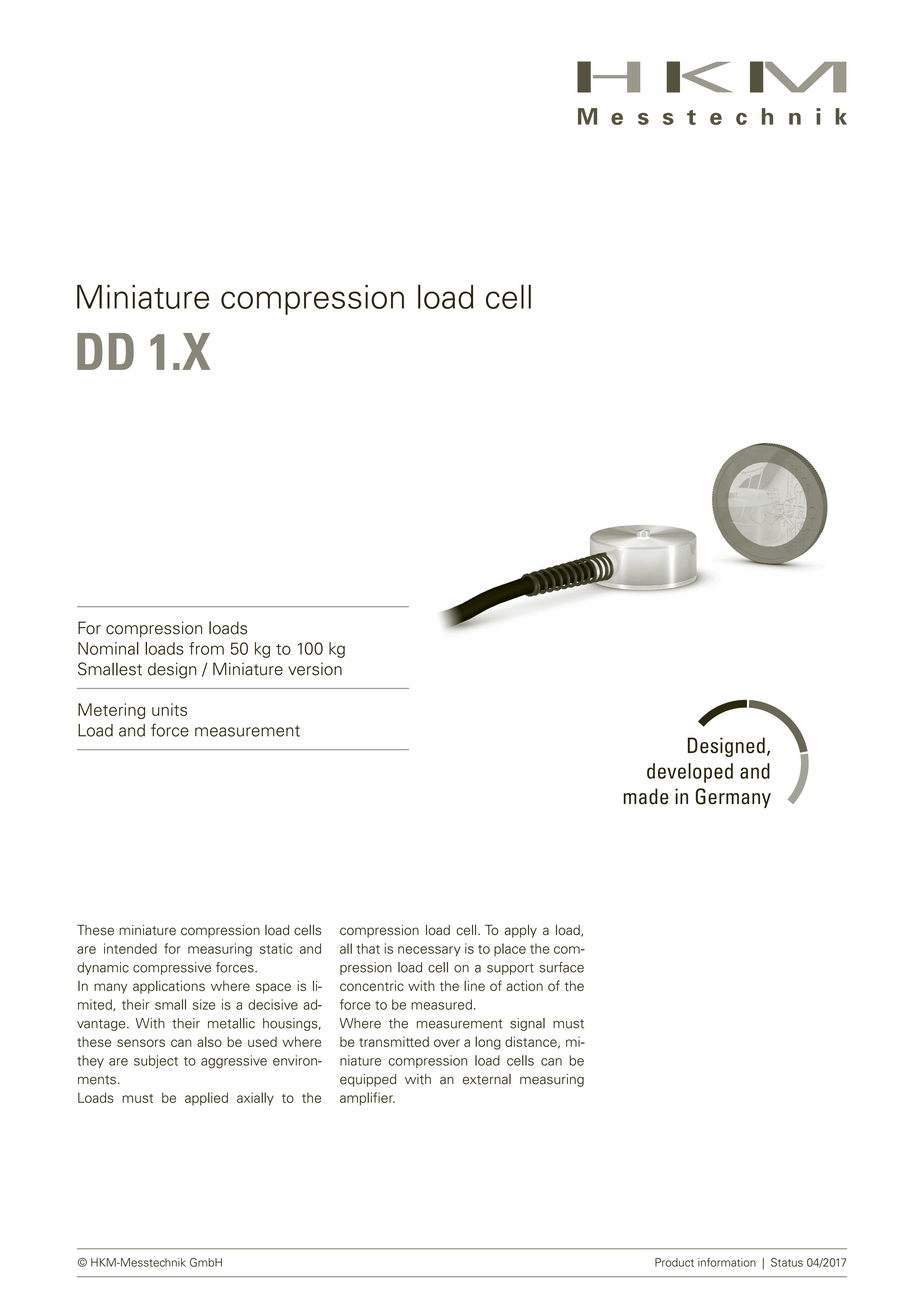 The height and width of the image is (1308, 924). I want to click on axially, so click(255, 1099).
